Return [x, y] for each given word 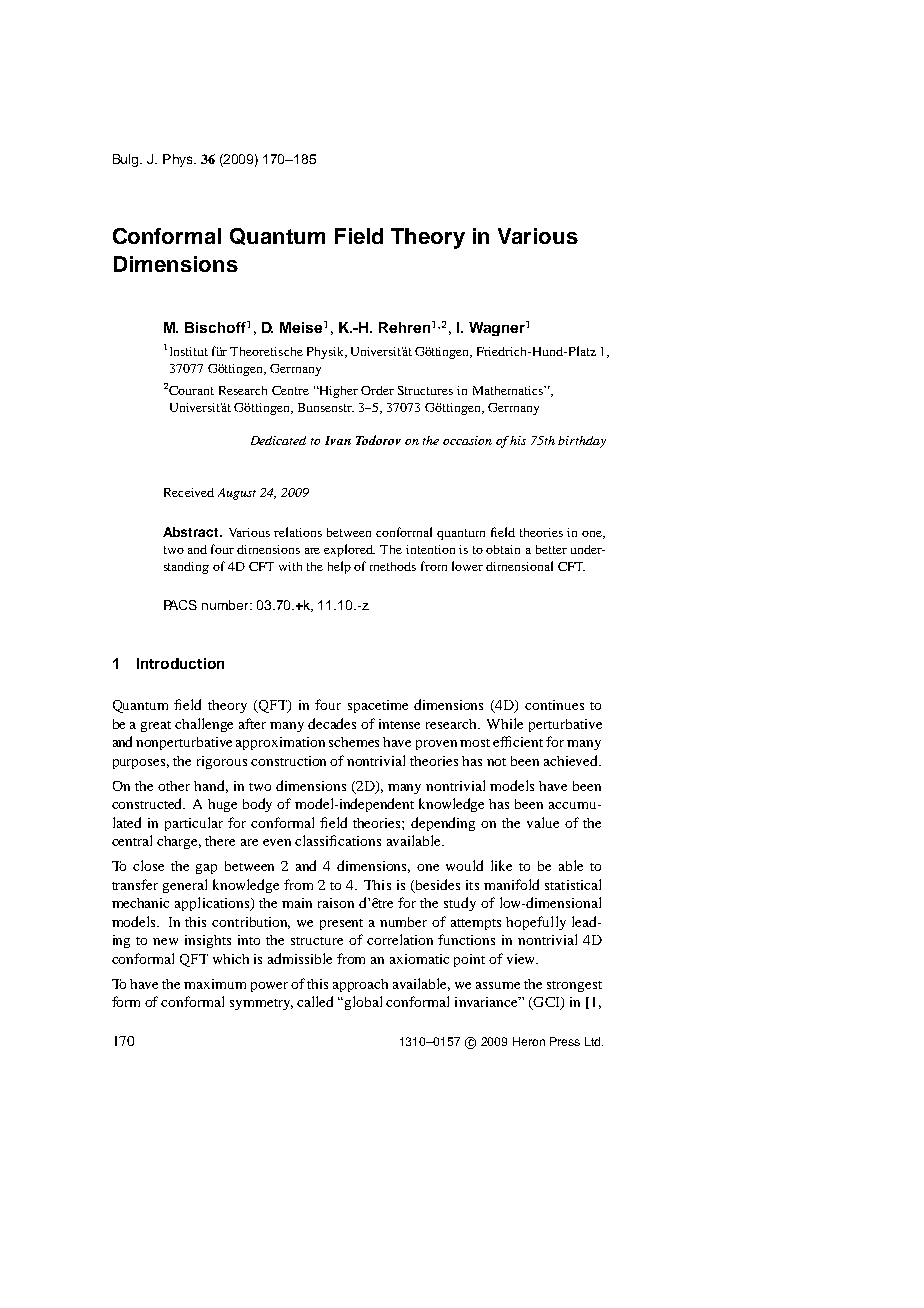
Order [377, 390]
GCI [546, 1003]
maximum [215, 984]
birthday [582, 442]
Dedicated [278, 440]
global [363, 1003]
